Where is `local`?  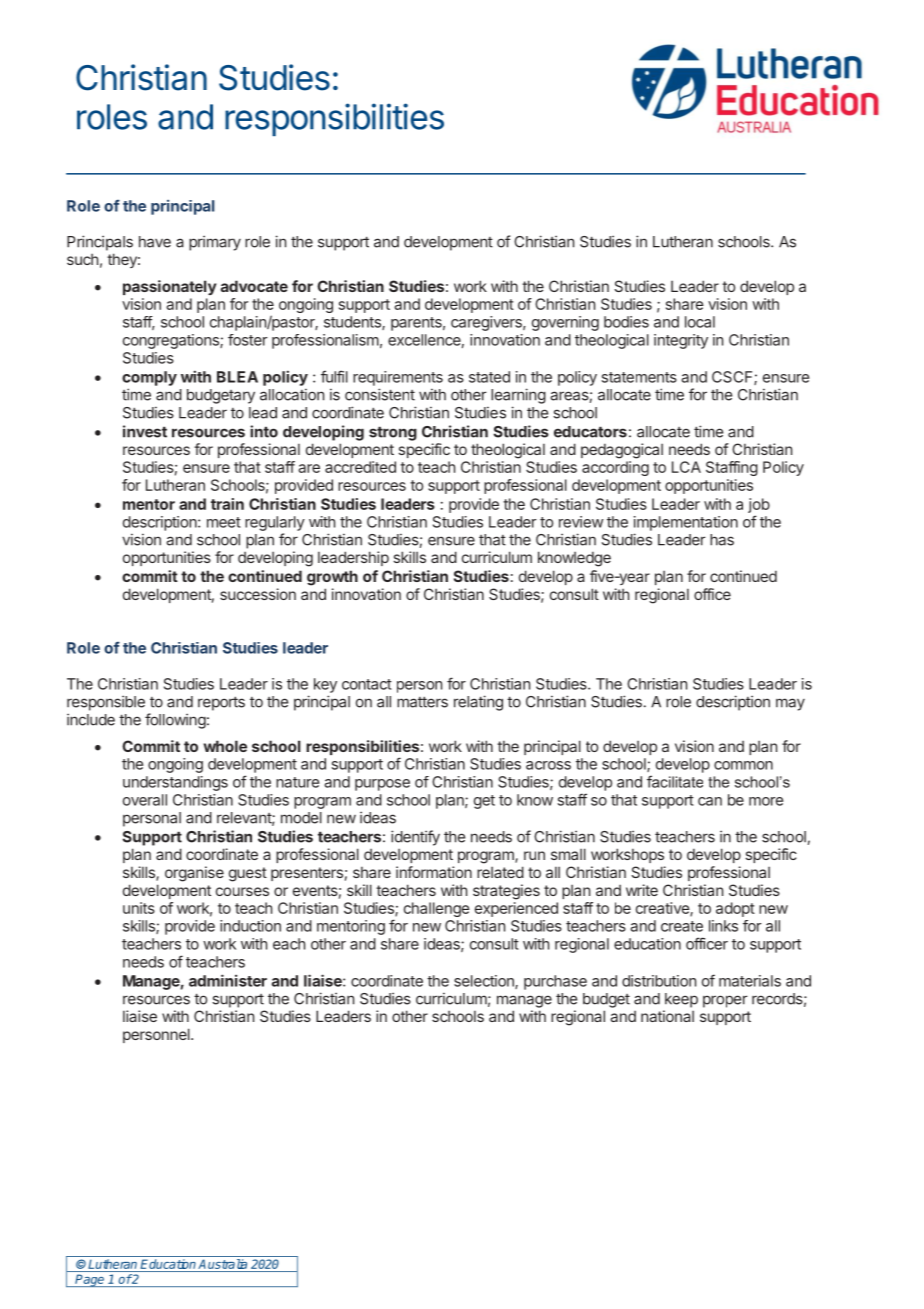
local is located at coordinates (700, 322).
